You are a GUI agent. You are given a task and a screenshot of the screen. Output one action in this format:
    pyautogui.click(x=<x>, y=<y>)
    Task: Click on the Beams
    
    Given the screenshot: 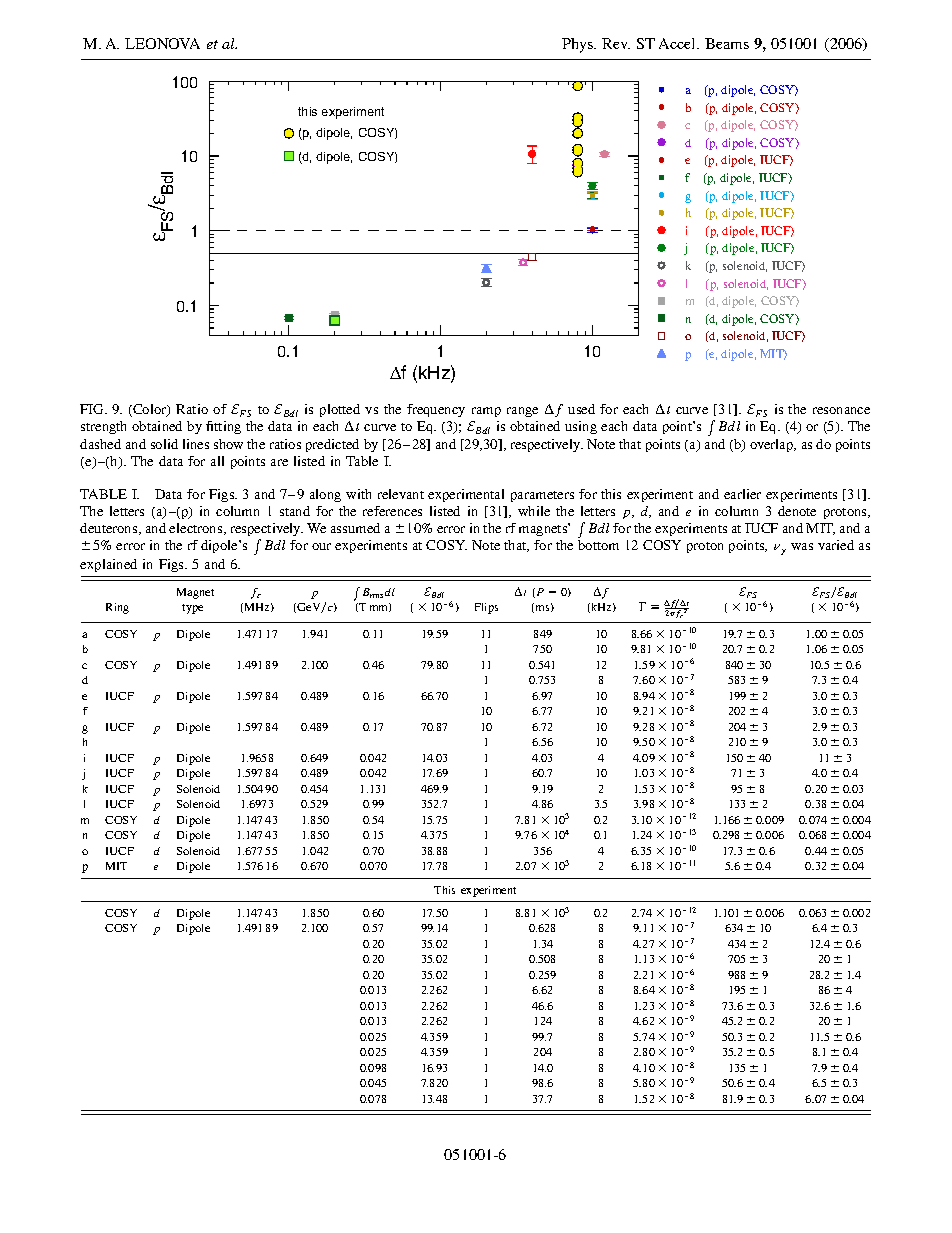 What is the action you would take?
    pyautogui.click(x=727, y=43)
